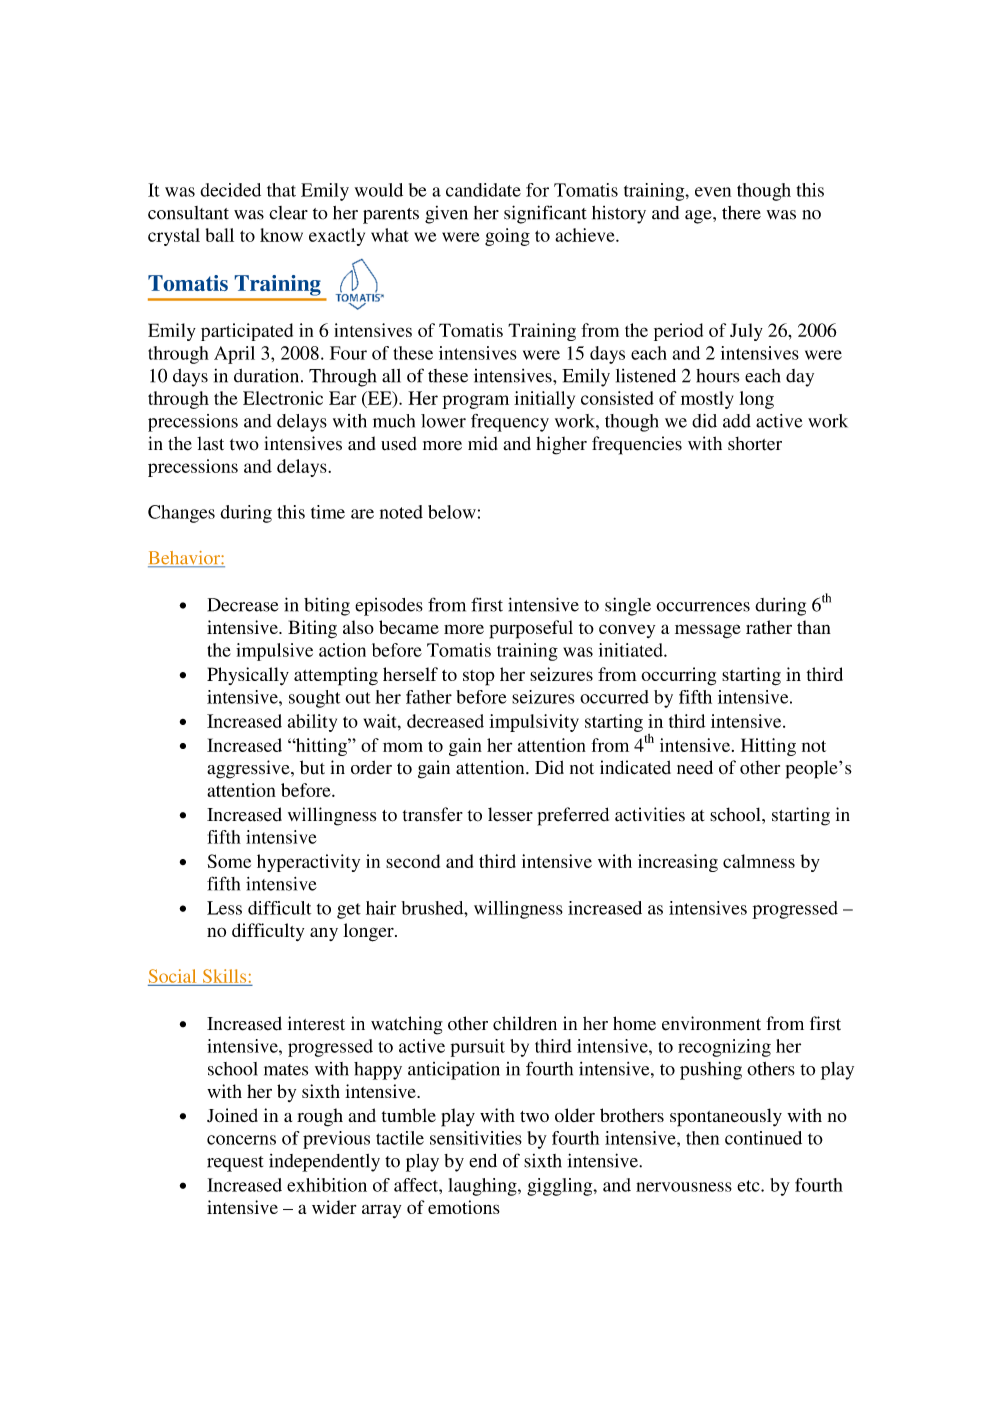 This screenshot has width=1004, height=1421. Describe the element at coordinates (483, 1187) in the screenshot. I see `laughing` at that location.
